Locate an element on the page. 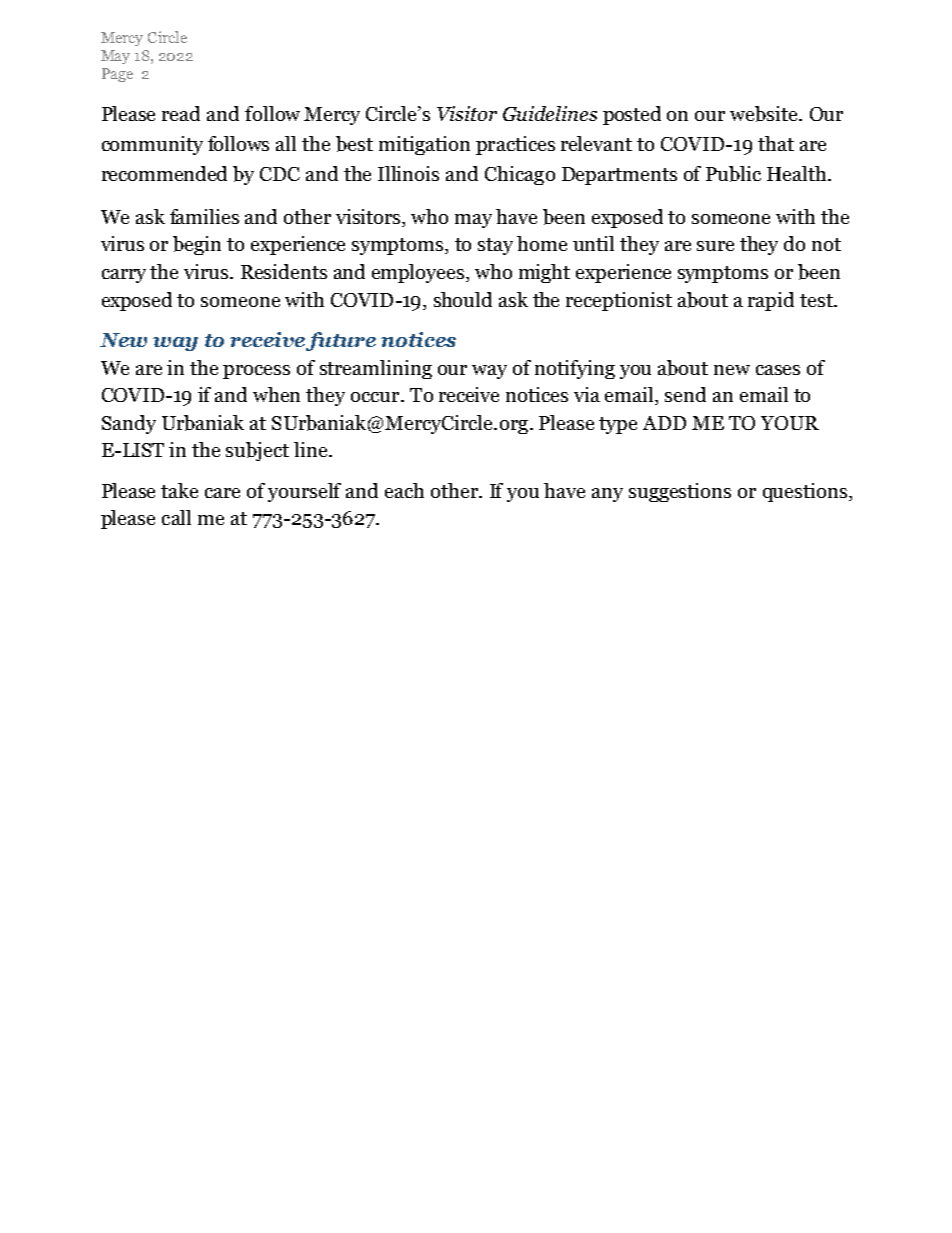 Image resolution: width=952 pixels, height=1233 pixels. Public is located at coordinates (733, 174).
